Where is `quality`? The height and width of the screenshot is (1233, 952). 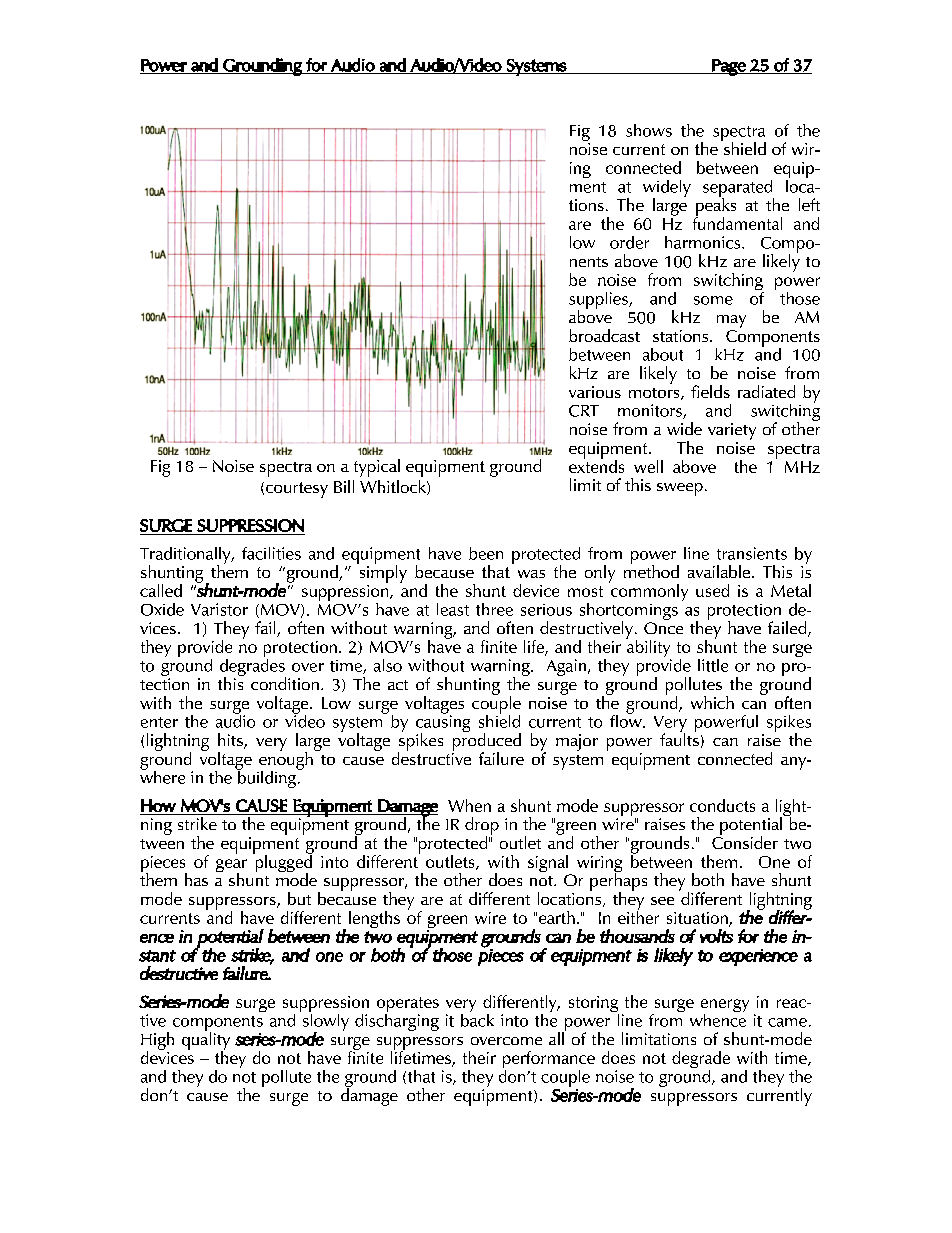
quality is located at coordinates (206, 1041).
